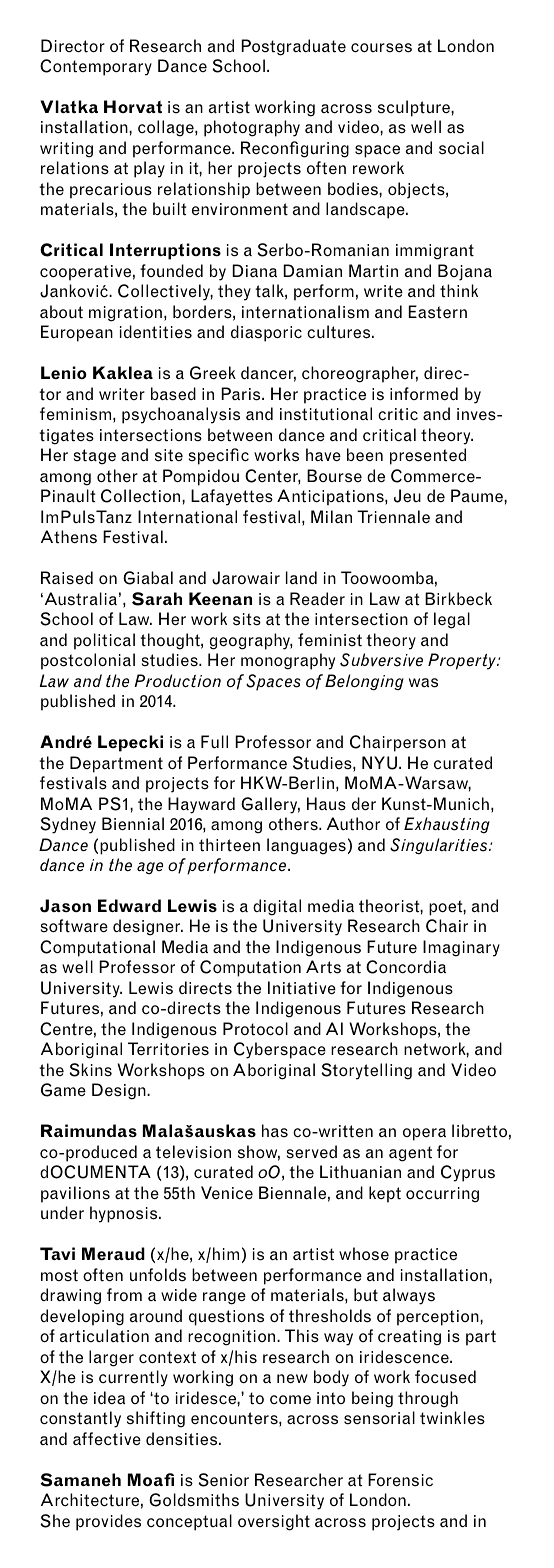 The height and width of the page is (1568, 554). Describe the element at coordinates (266, 333) in the page. I see `diasporic` at that location.
